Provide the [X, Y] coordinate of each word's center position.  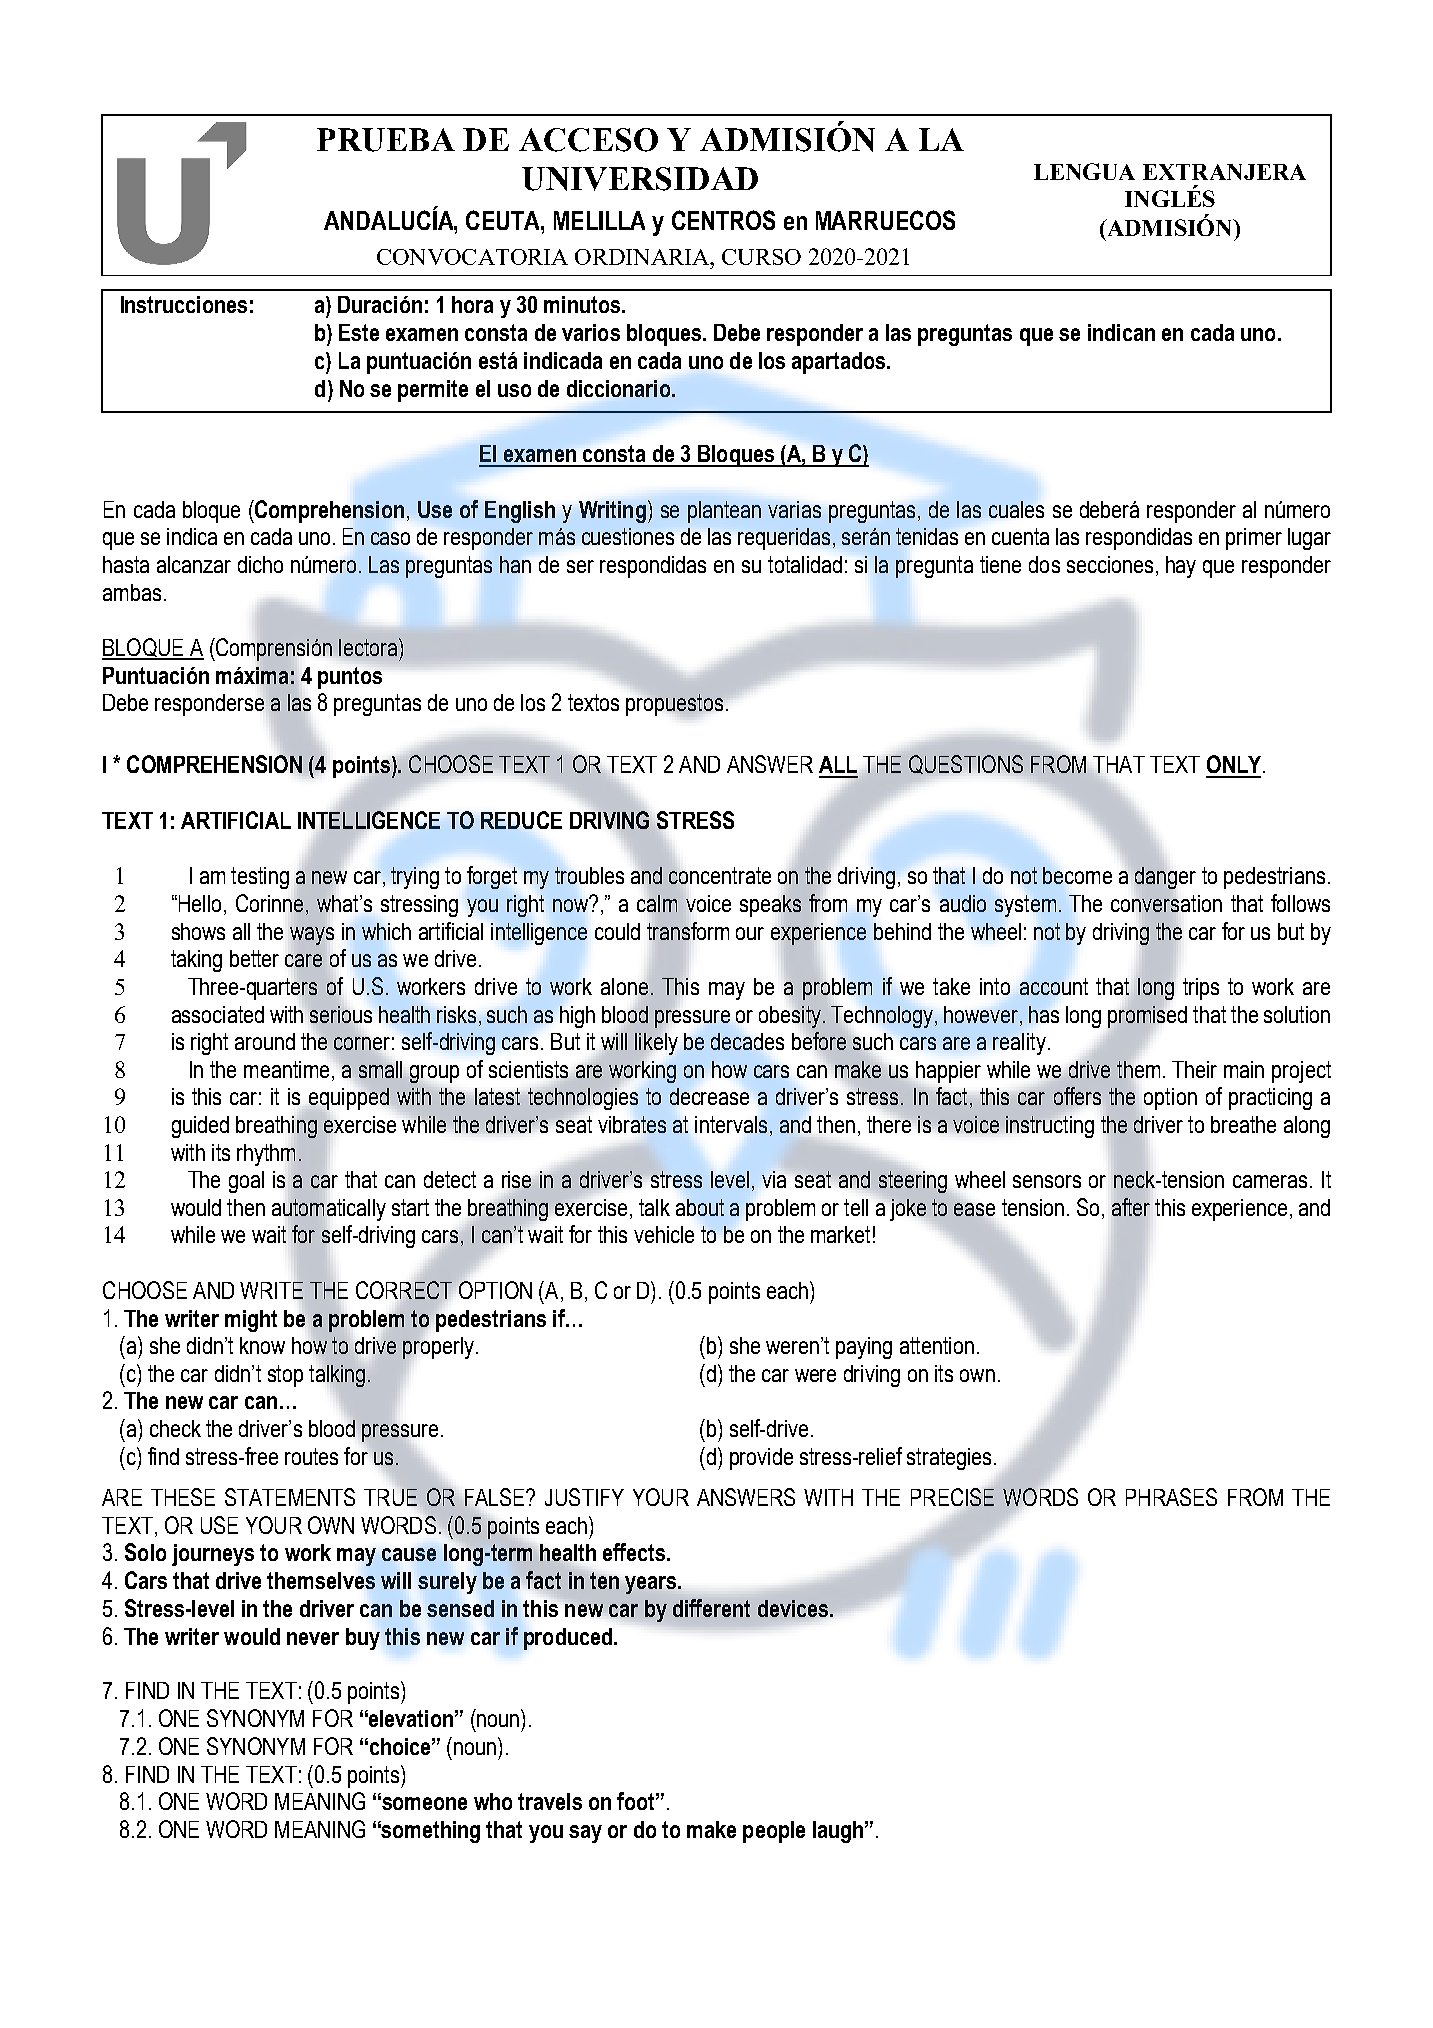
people [774, 1832]
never [313, 1638]
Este [359, 332]
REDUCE [521, 820]
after [1131, 1207]
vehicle [664, 1234]
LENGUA [1084, 171]
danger [1165, 878]
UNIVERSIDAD [640, 179]
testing [260, 878]
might [251, 1321]
